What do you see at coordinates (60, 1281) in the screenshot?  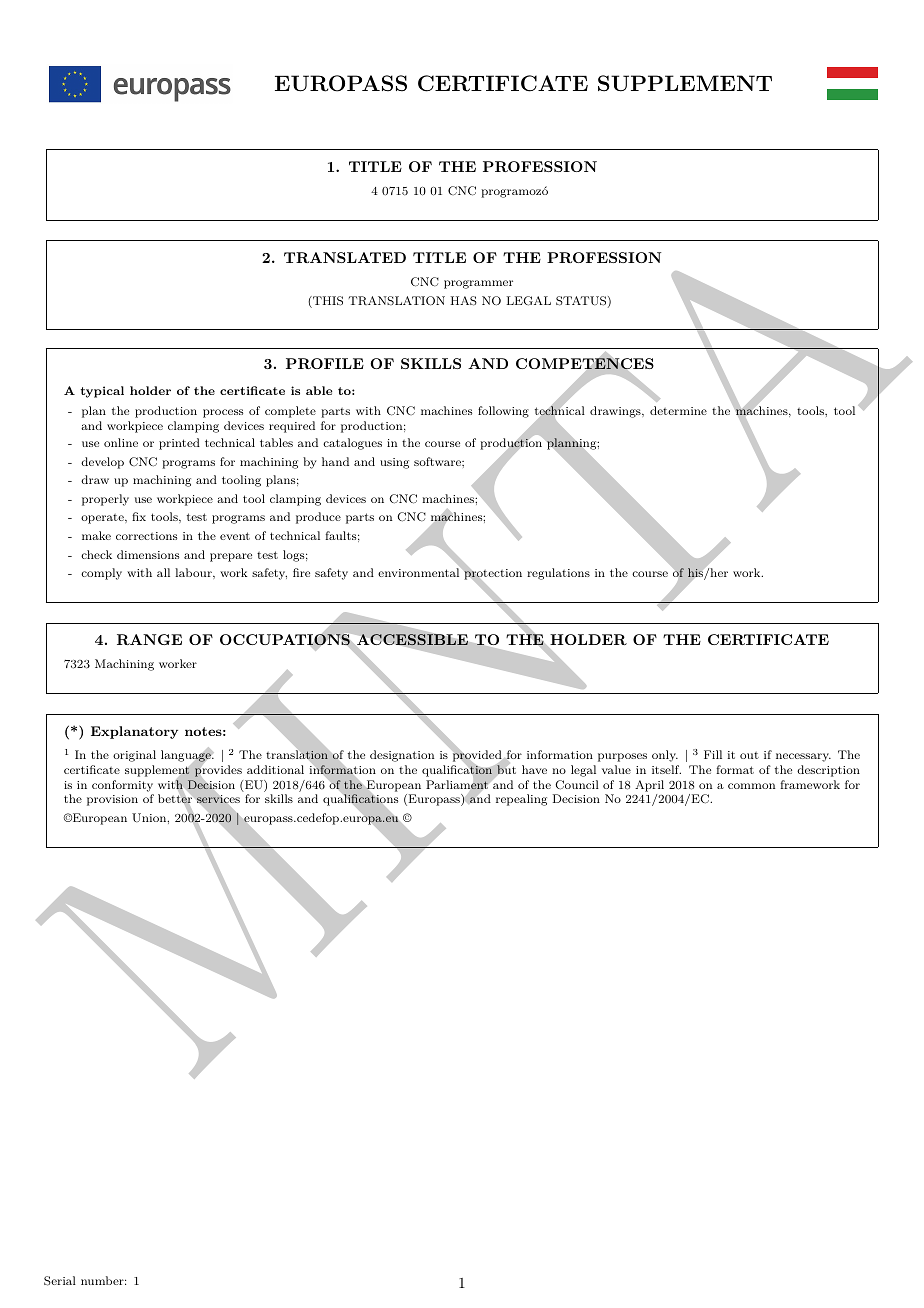 I see `Serial` at bounding box center [60, 1281].
